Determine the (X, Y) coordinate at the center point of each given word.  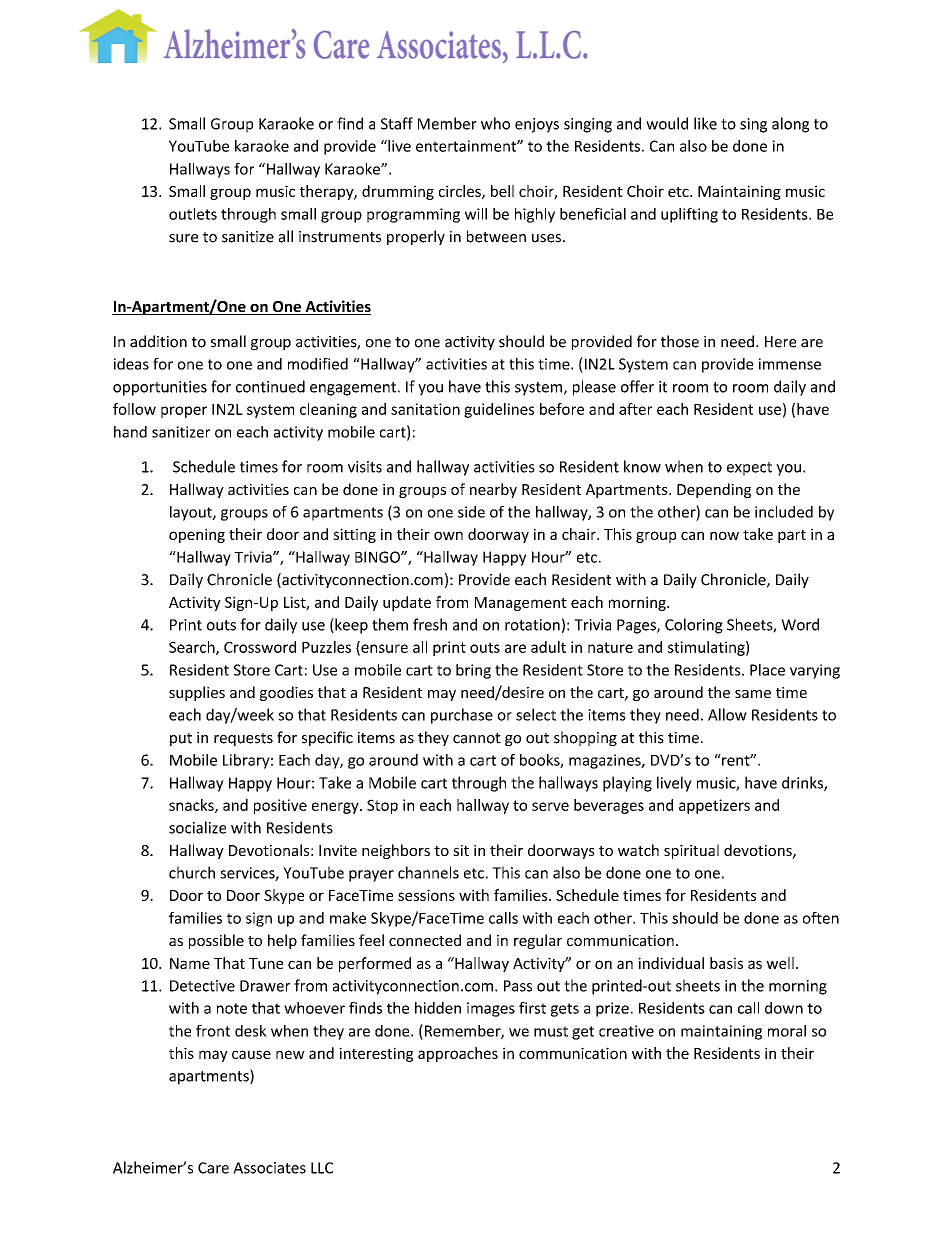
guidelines (499, 410)
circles (461, 192)
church (192, 872)
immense (790, 364)
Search (193, 648)
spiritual (691, 851)
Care (213, 1168)
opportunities (160, 388)
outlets (193, 214)
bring (473, 671)
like (705, 123)
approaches (458, 1054)
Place (767, 670)
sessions (426, 895)
